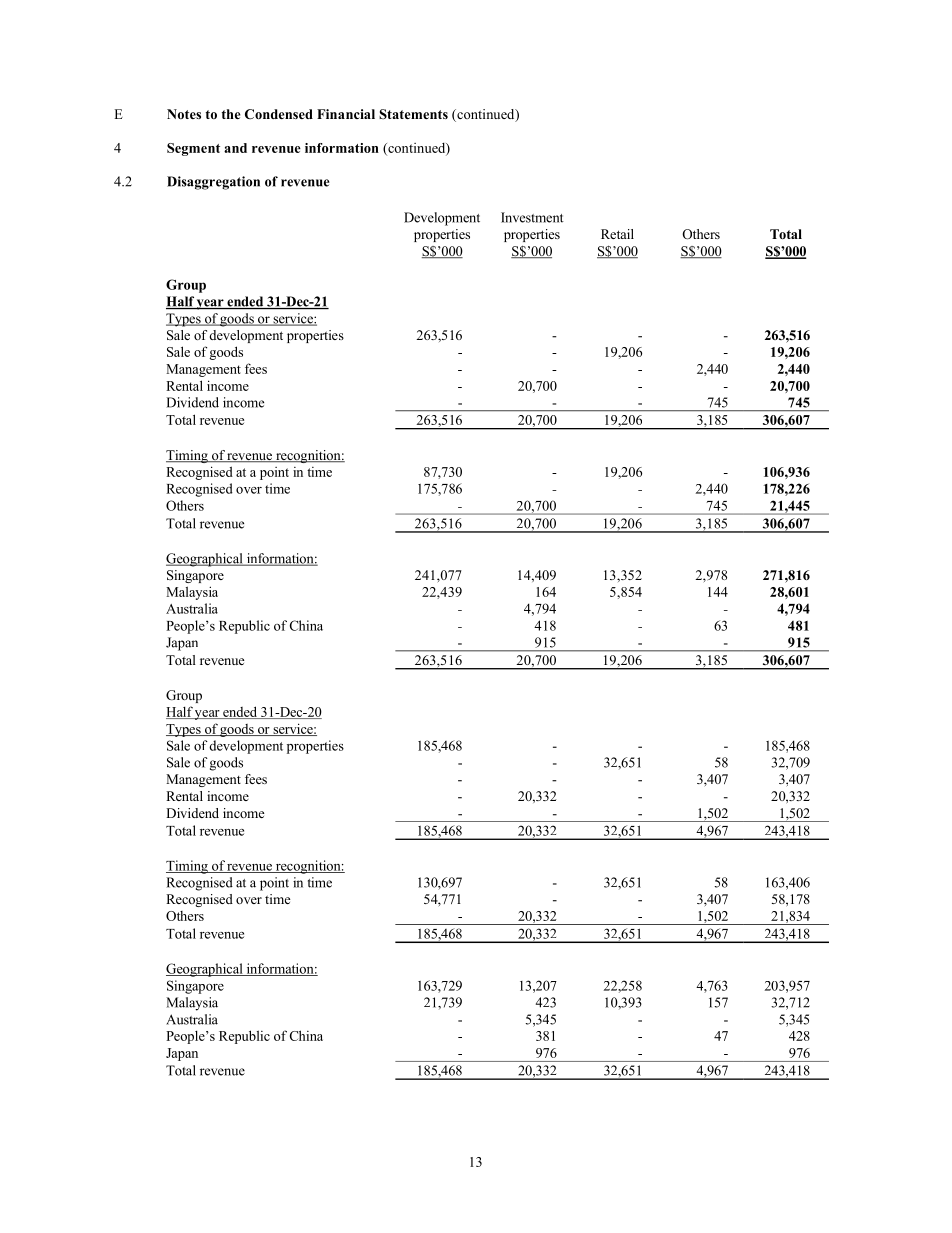 The width and height of the document is (952, 1233). Describe the element at coordinates (235, 148) in the document. I see `and` at that location.
